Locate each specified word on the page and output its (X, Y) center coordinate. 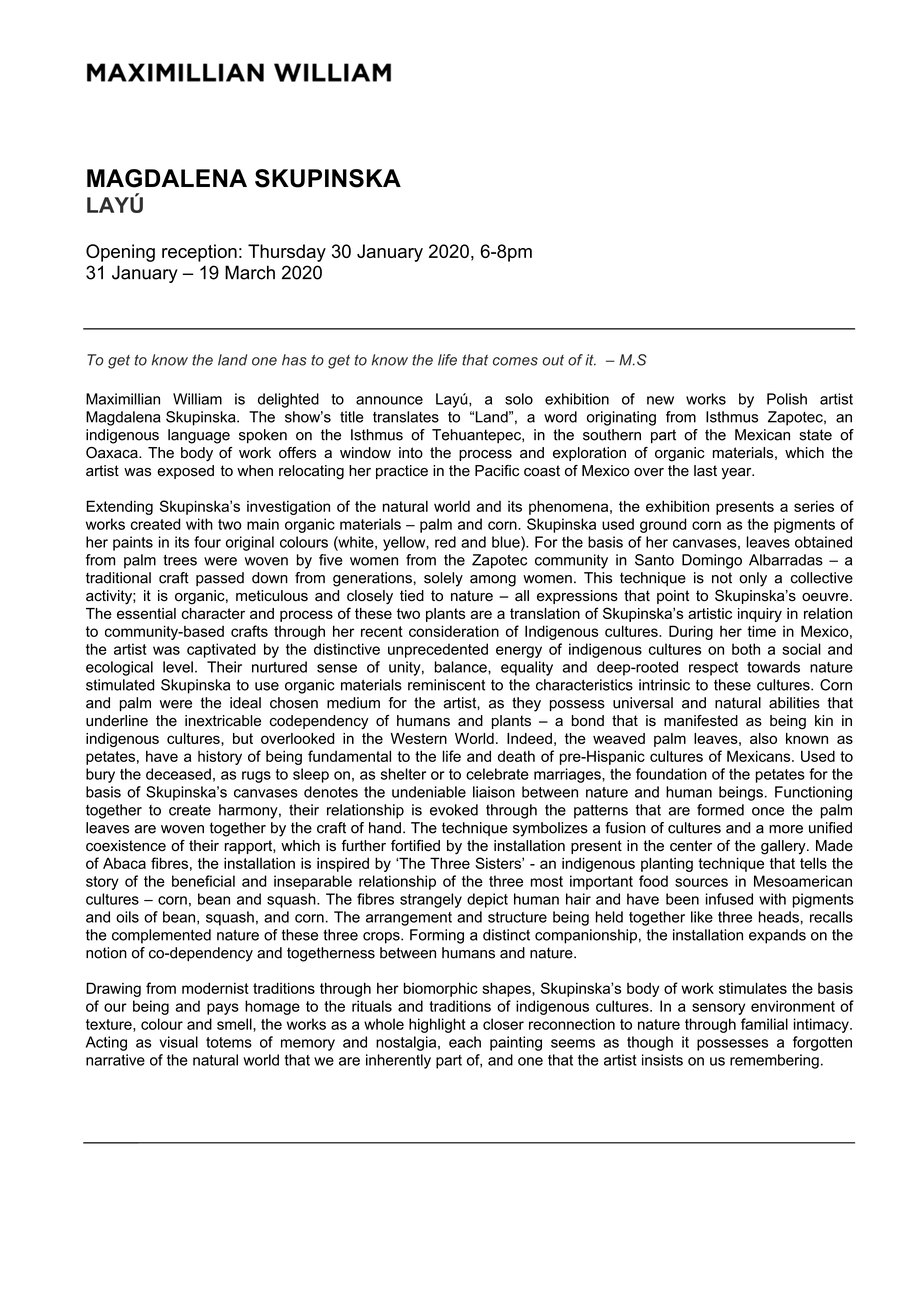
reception (199, 253)
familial (764, 1024)
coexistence (126, 846)
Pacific (497, 471)
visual (179, 1042)
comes (515, 361)
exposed (185, 472)
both (746, 649)
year (737, 474)
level (178, 667)
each (465, 1042)
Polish (787, 399)
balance (462, 667)
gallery (784, 847)
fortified (415, 846)
